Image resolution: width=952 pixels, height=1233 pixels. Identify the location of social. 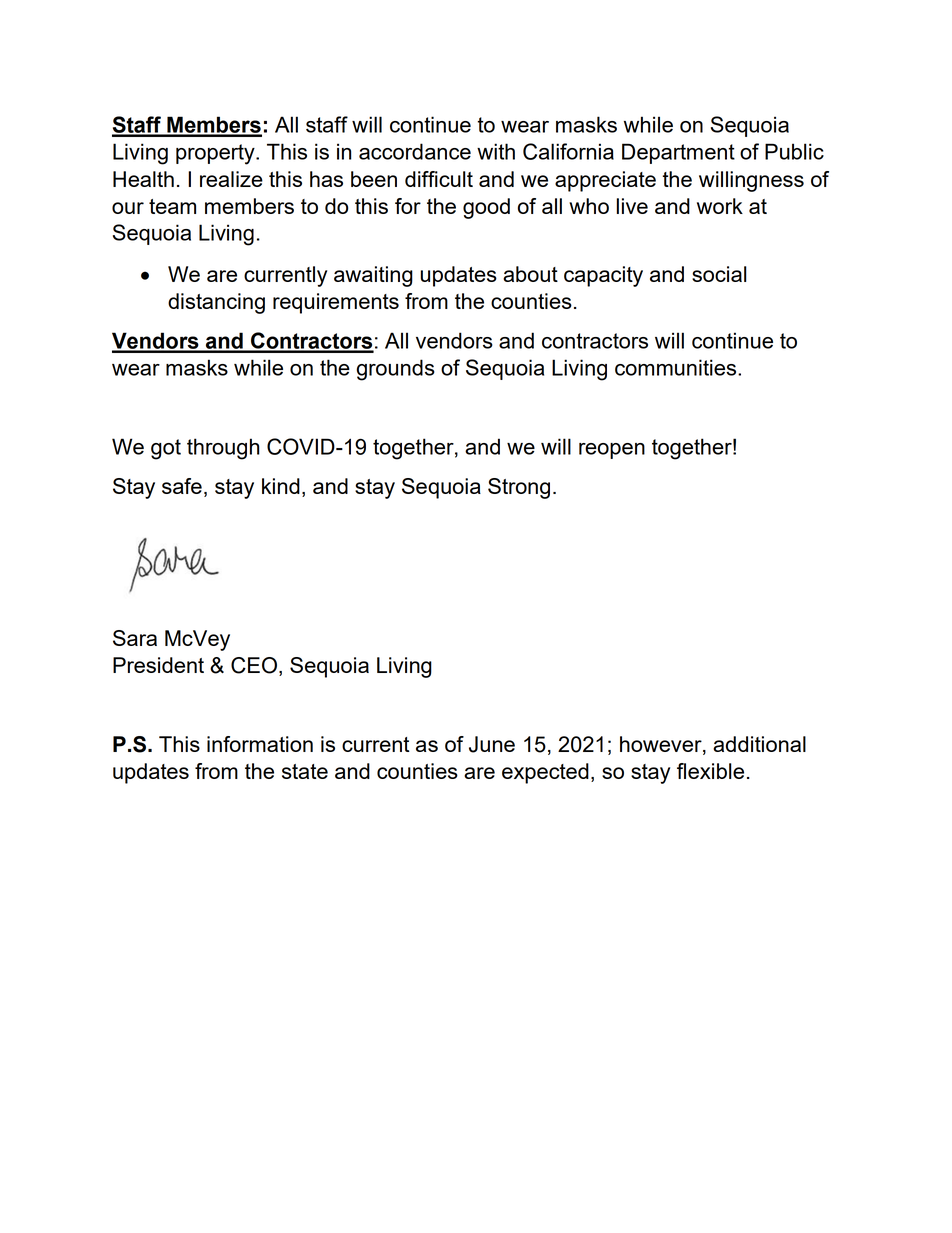
(719, 274).
